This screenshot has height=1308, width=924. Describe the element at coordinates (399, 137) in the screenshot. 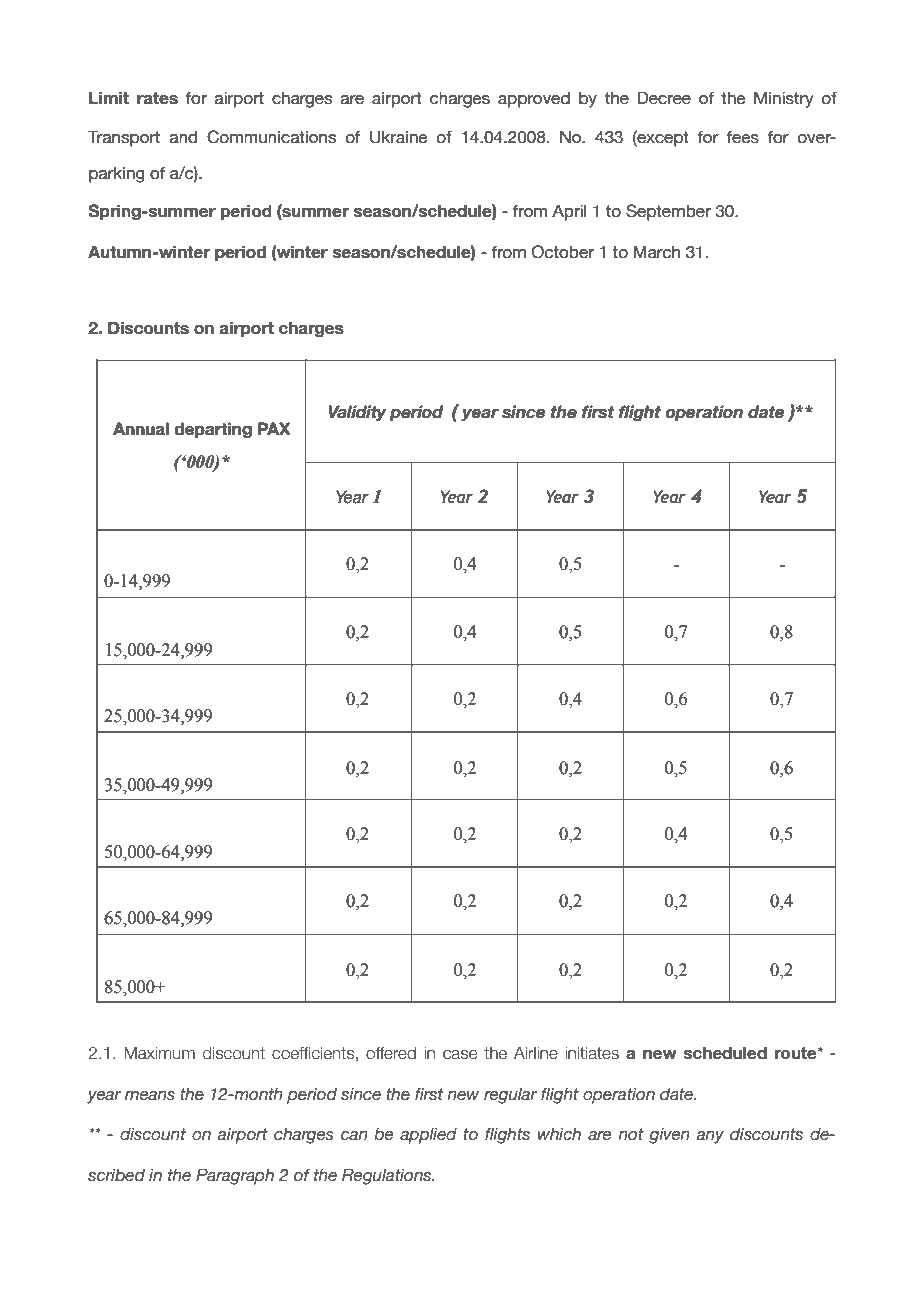

I see `Ukraine` at that location.
